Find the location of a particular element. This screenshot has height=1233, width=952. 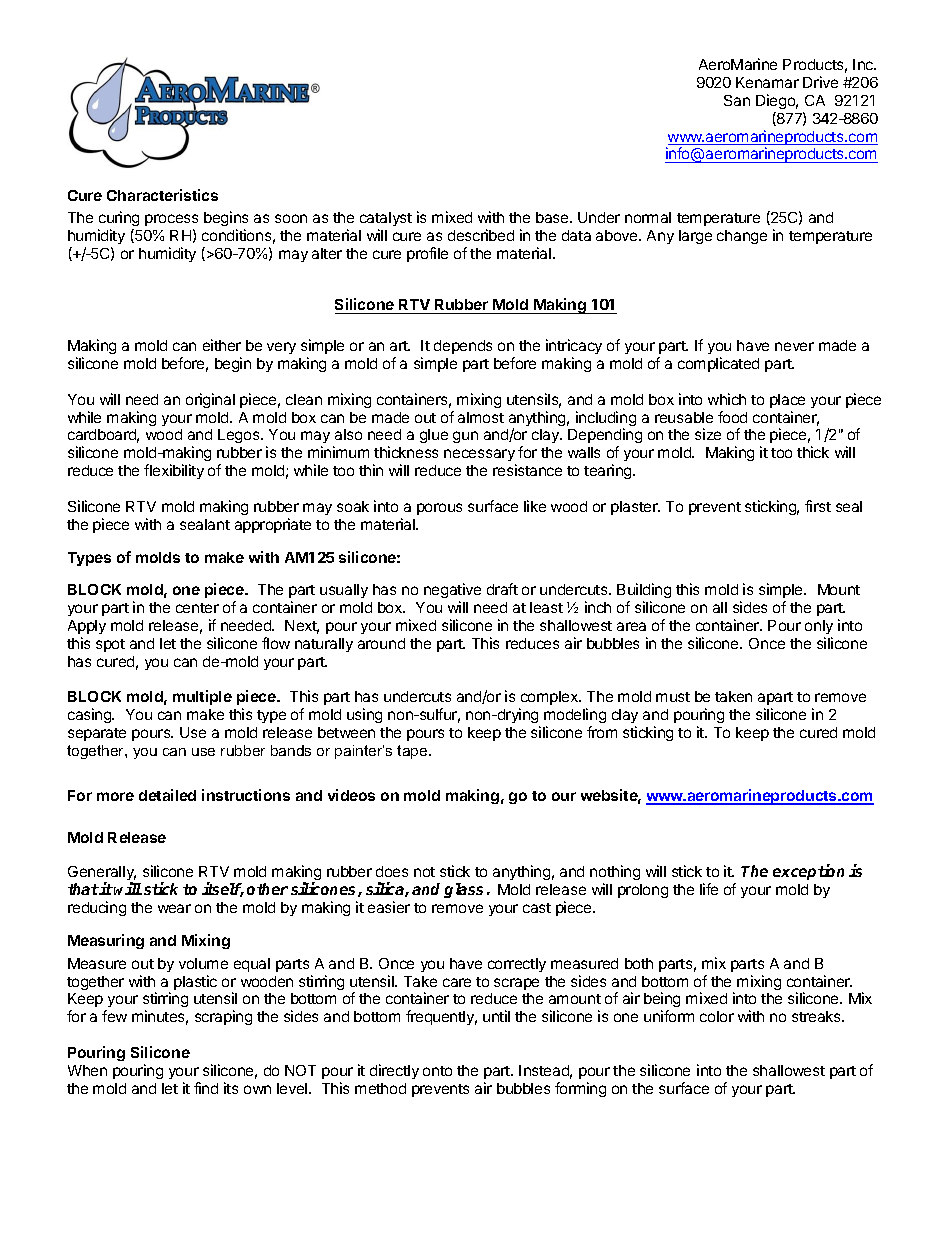

Characteristics is located at coordinates (162, 195).
